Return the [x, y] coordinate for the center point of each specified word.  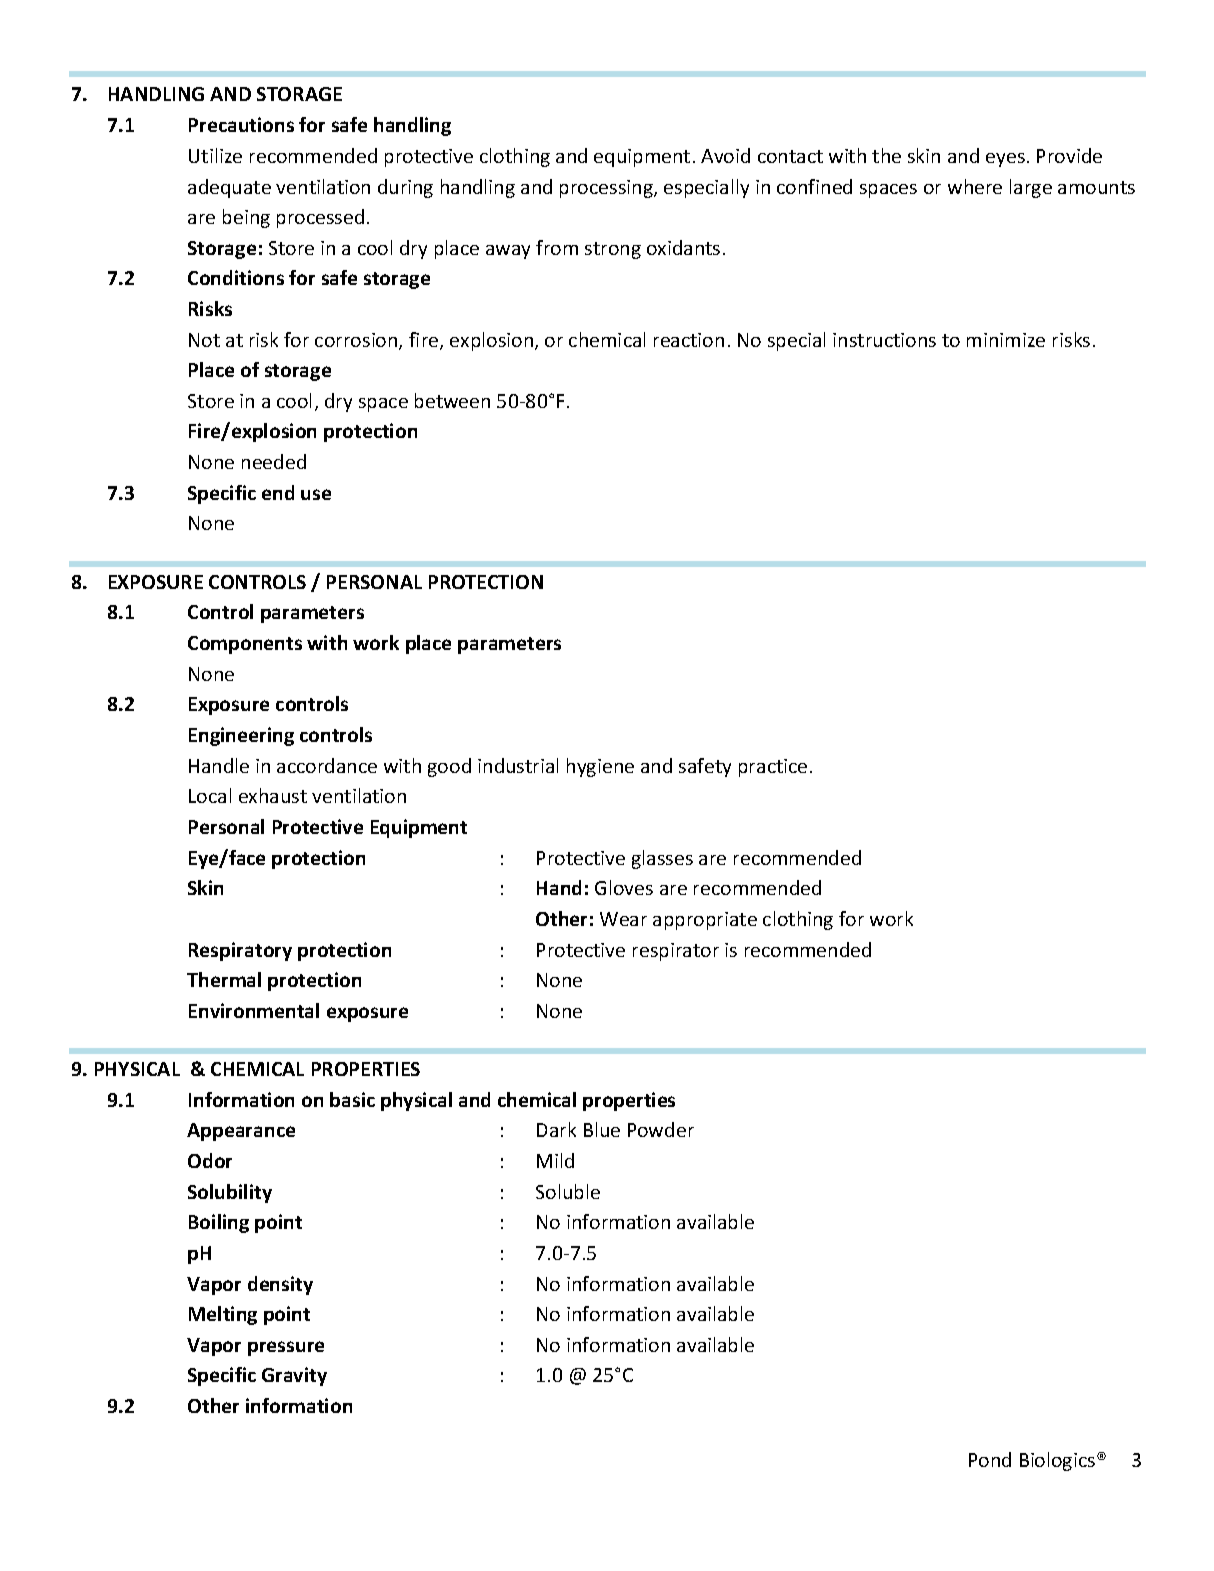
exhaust [273, 795]
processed [320, 218]
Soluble [568, 1191]
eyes [1005, 160]
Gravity [294, 1376]
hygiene [600, 767]
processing [607, 189]
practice [773, 768]
